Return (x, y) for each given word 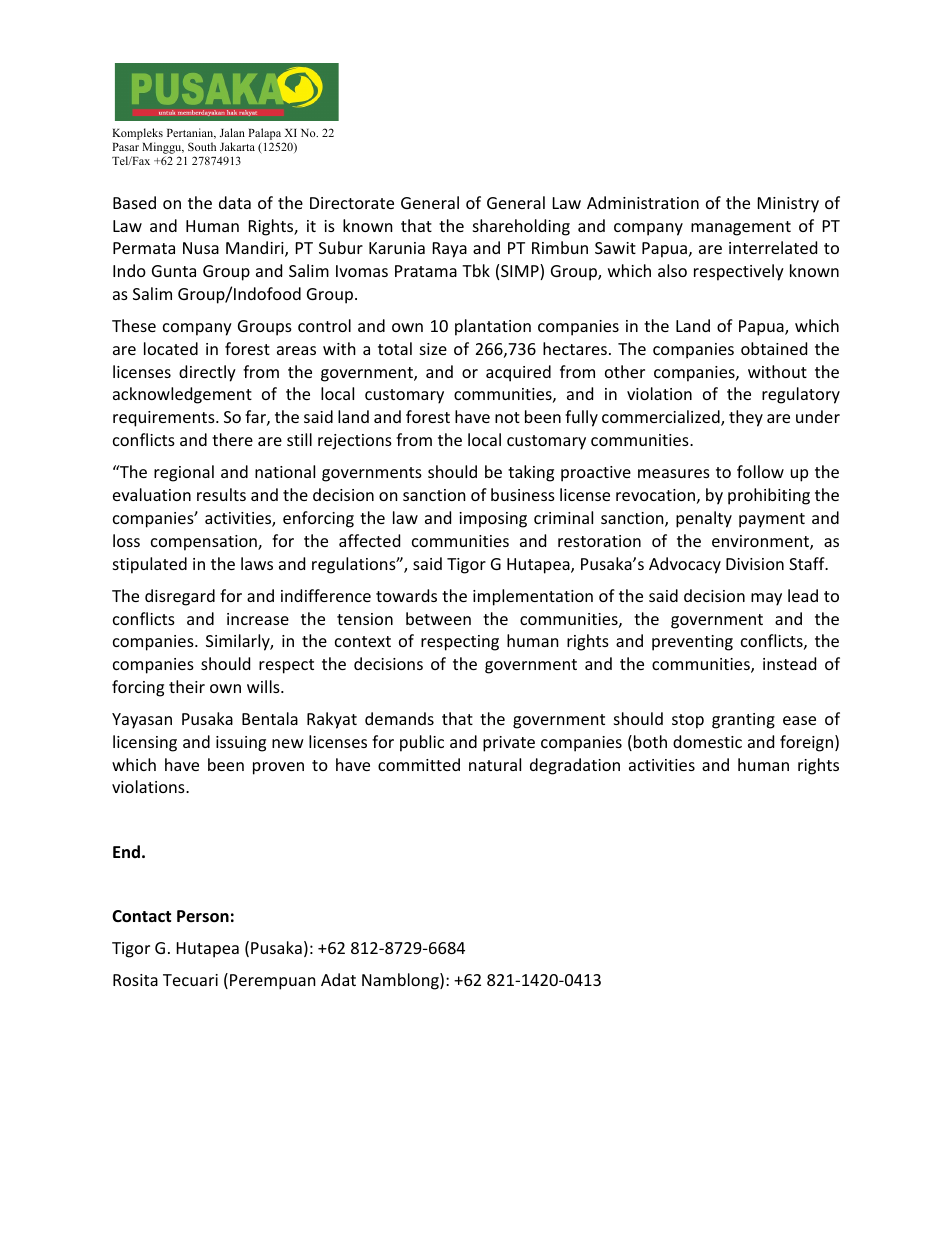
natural (495, 764)
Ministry (788, 205)
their (187, 686)
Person (203, 916)
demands (399, 718)
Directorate (352, 203)
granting (743, 721)
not (507, 417)
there (232, 439)
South (202, 146)
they (746, 418)
